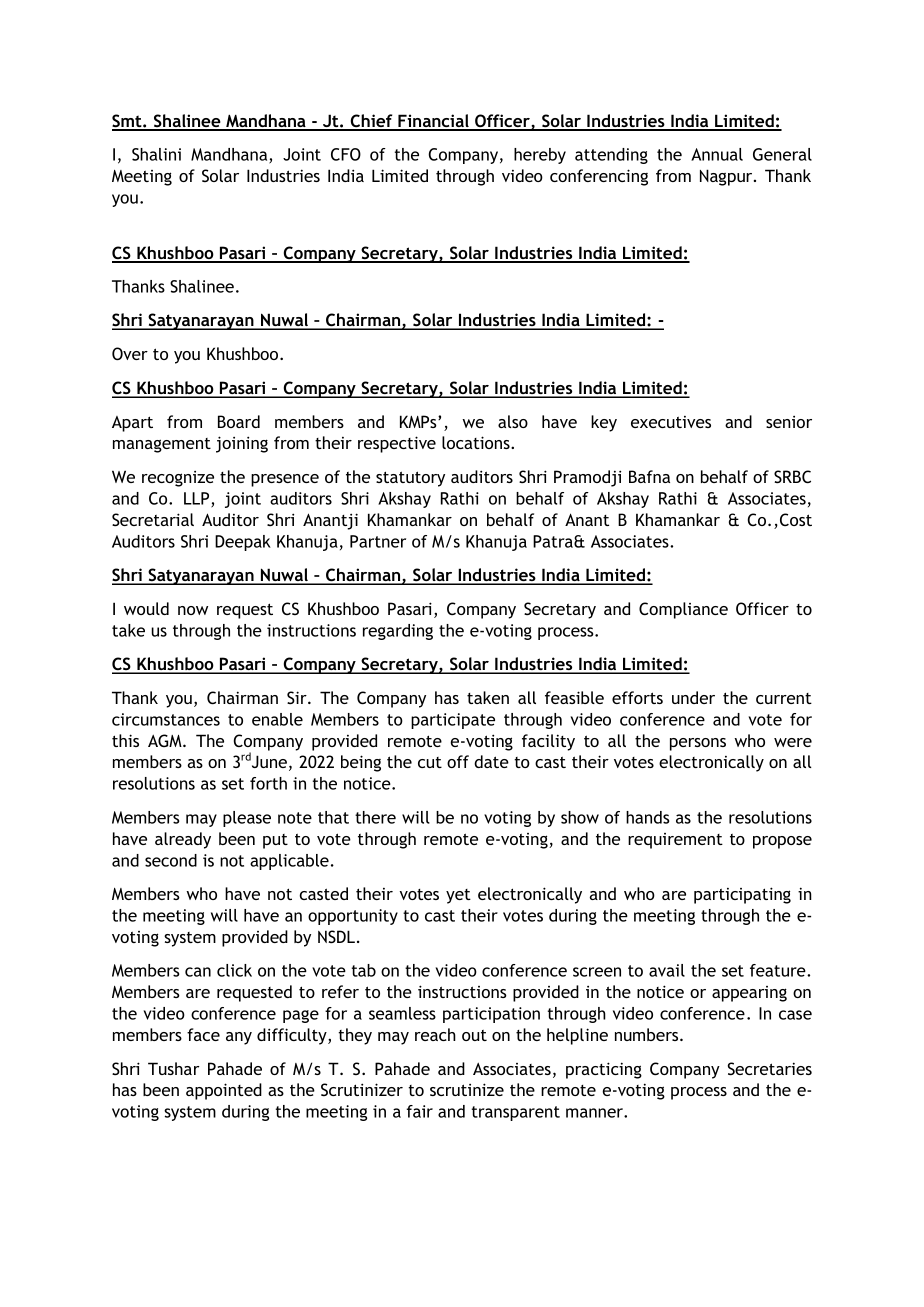 This screenshot has width=924, height=1307. What do you see at coordinates (224, 1091) in the screenshot?
I see `appointed` at bounding box center [224, 1091].
